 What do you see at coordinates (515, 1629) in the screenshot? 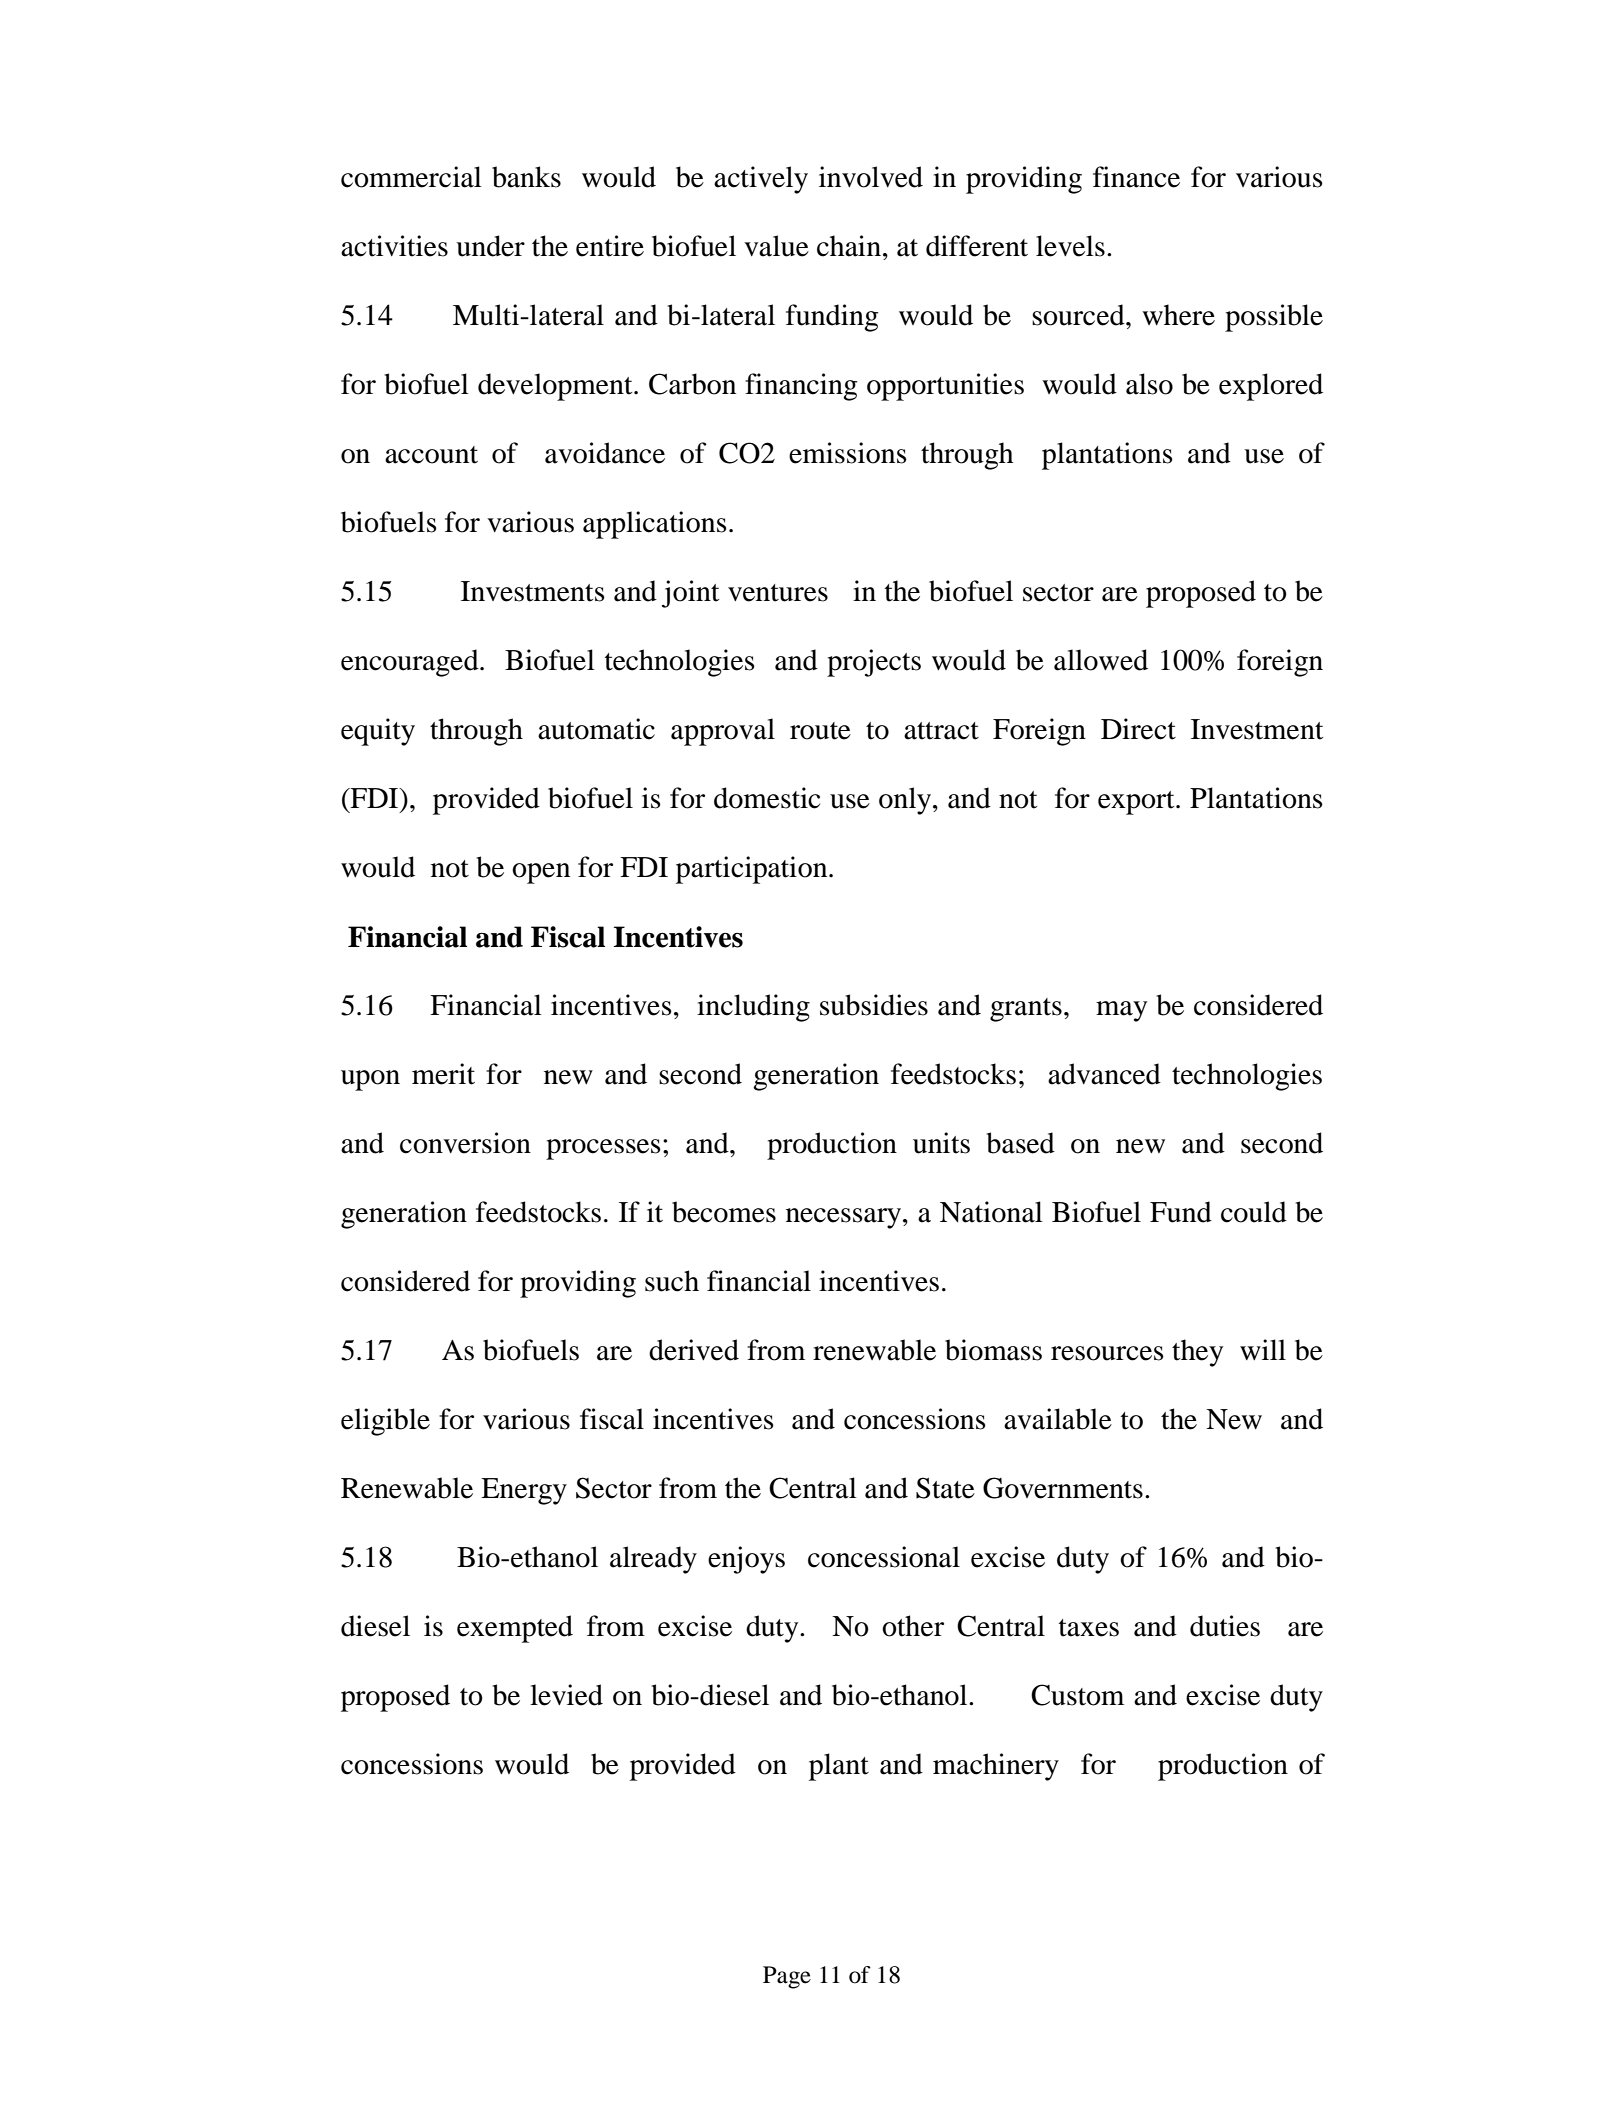
I see `exempted` at bounding box center [515, 1629].
